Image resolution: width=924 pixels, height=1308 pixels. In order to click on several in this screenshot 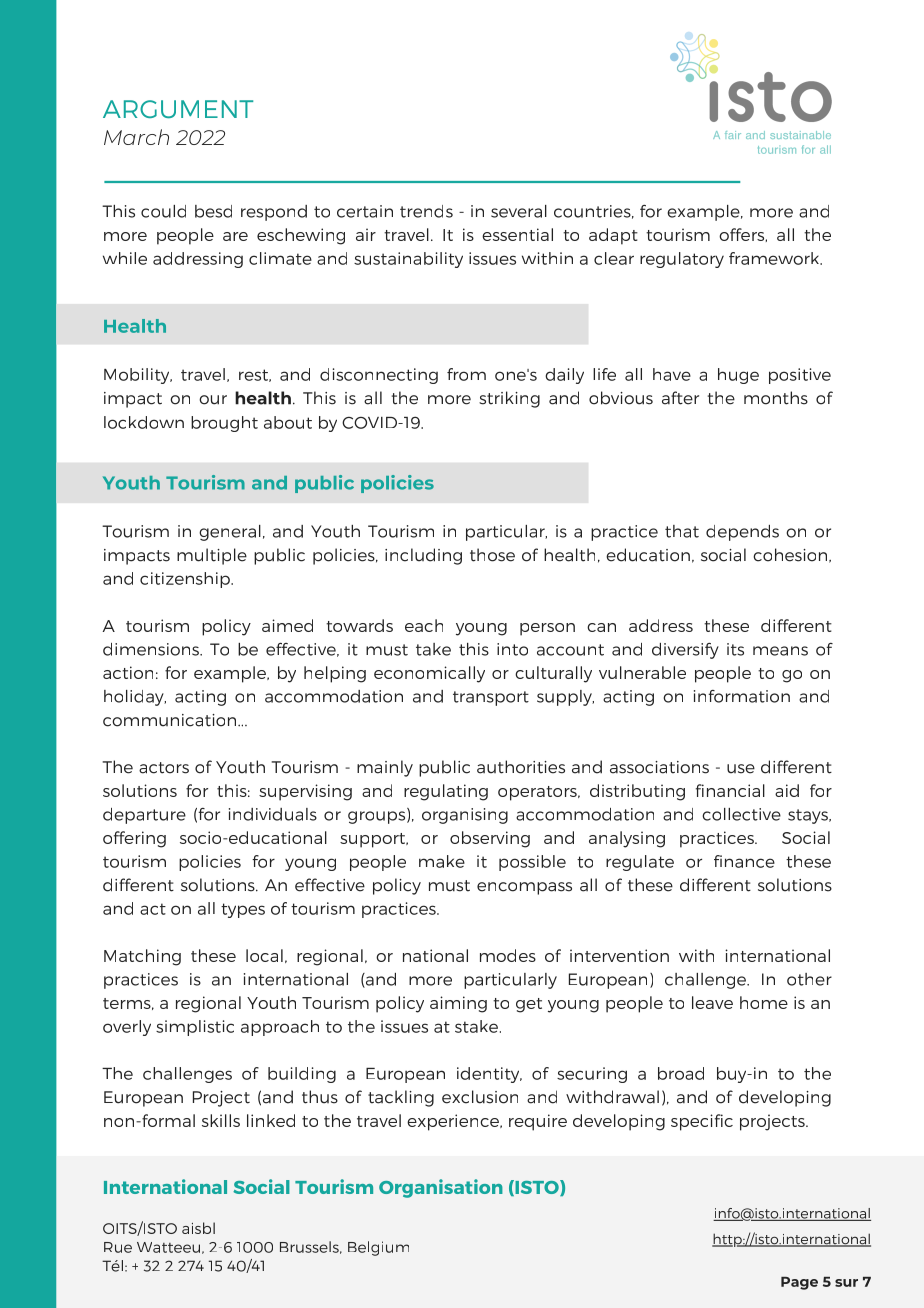, I will do `click(519, 211)`.
